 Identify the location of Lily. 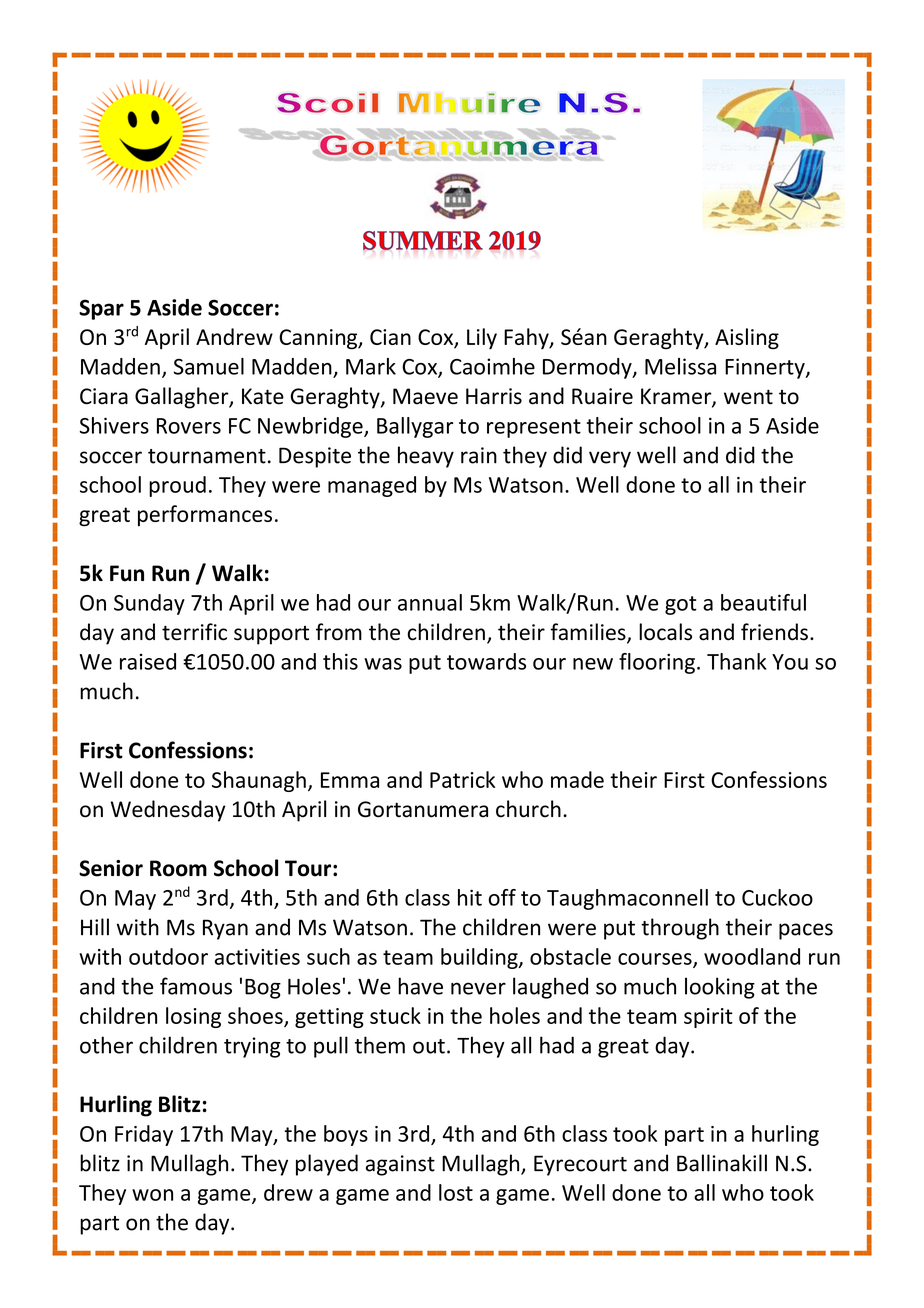
(482, 339).
